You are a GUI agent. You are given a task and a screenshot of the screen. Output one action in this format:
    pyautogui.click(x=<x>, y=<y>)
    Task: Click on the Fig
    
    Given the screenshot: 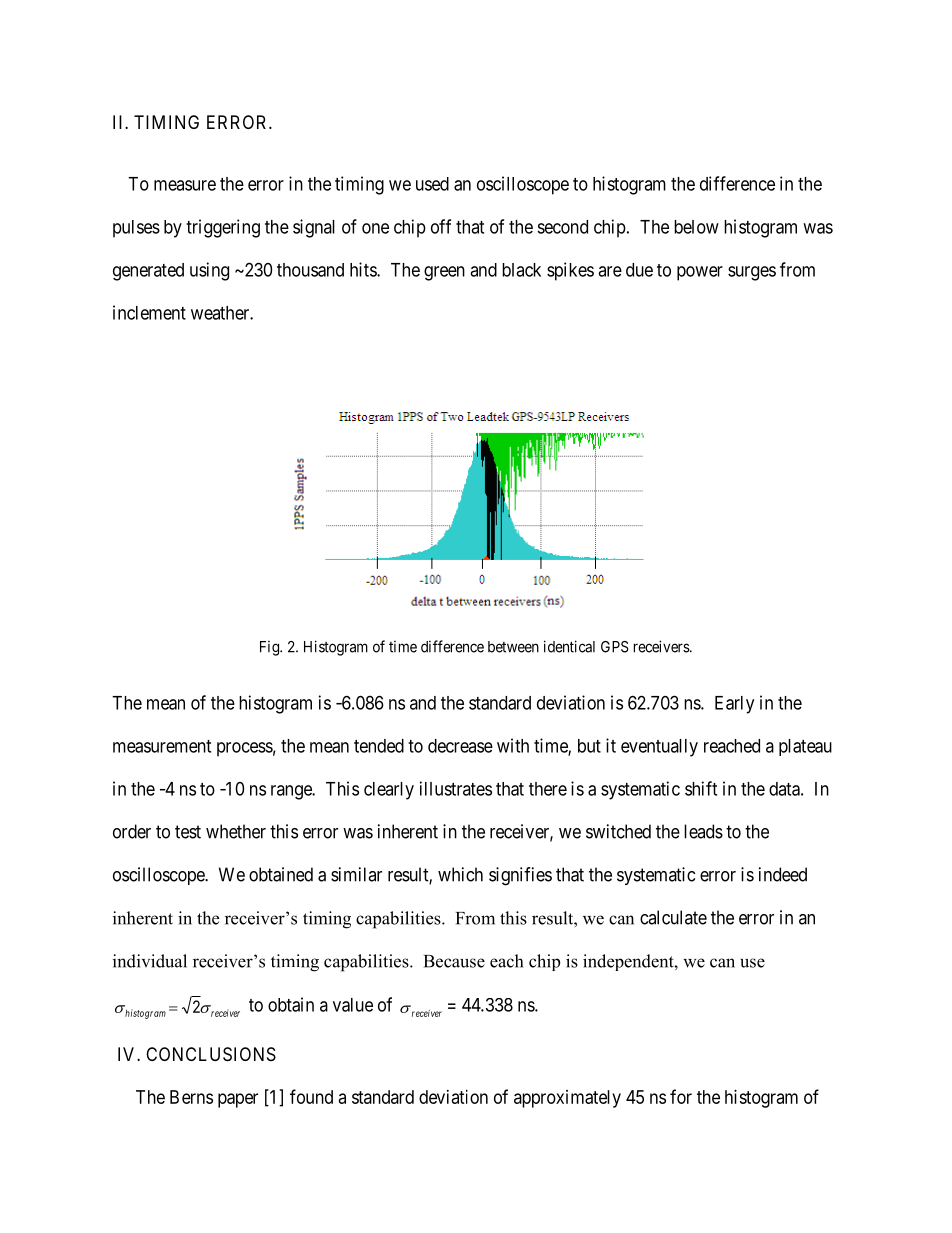 What is the action you would take?
    pyautogui.click(x=270, y=648)
